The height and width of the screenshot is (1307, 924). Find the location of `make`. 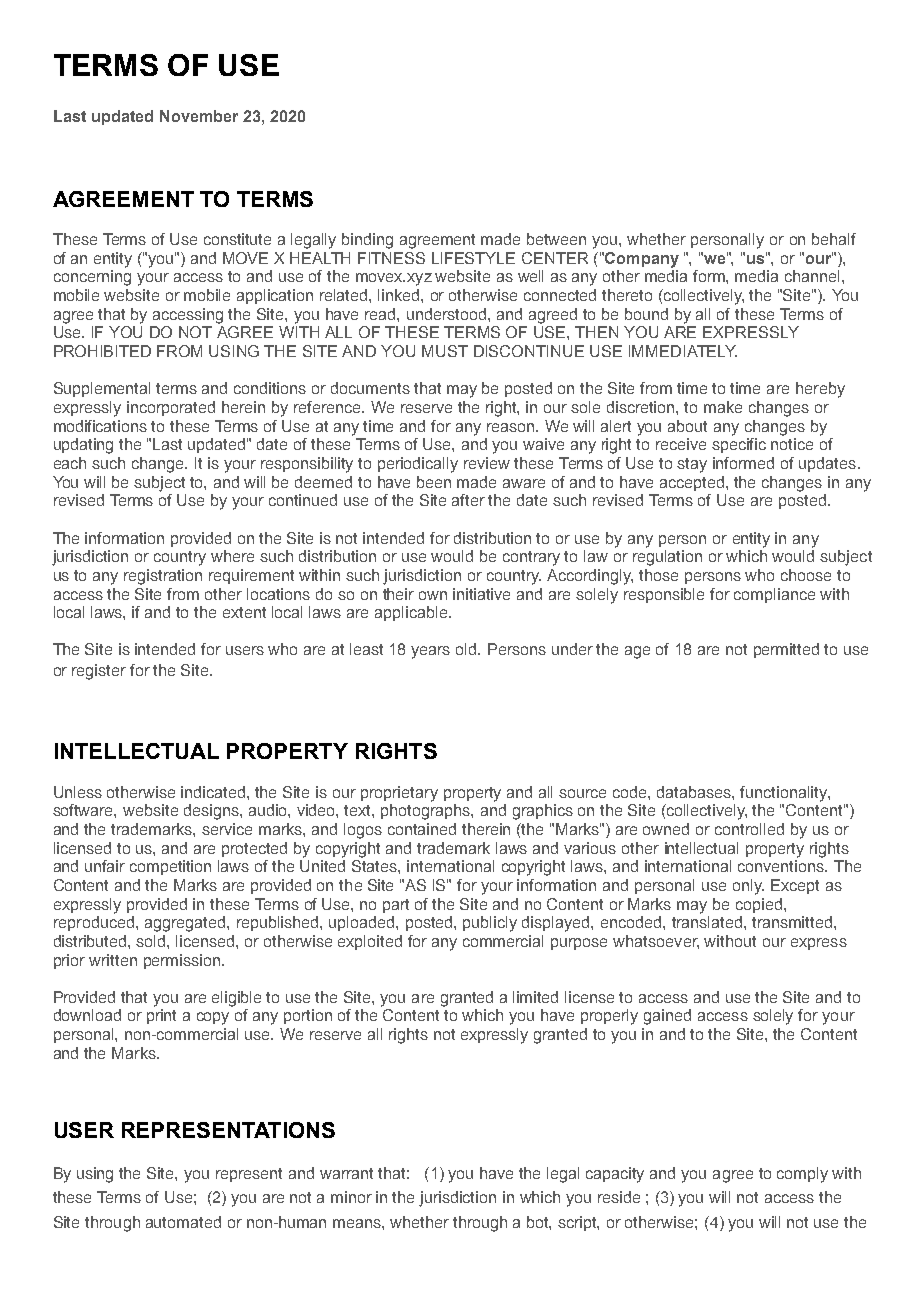

make is located at coordinates (723, 407).
